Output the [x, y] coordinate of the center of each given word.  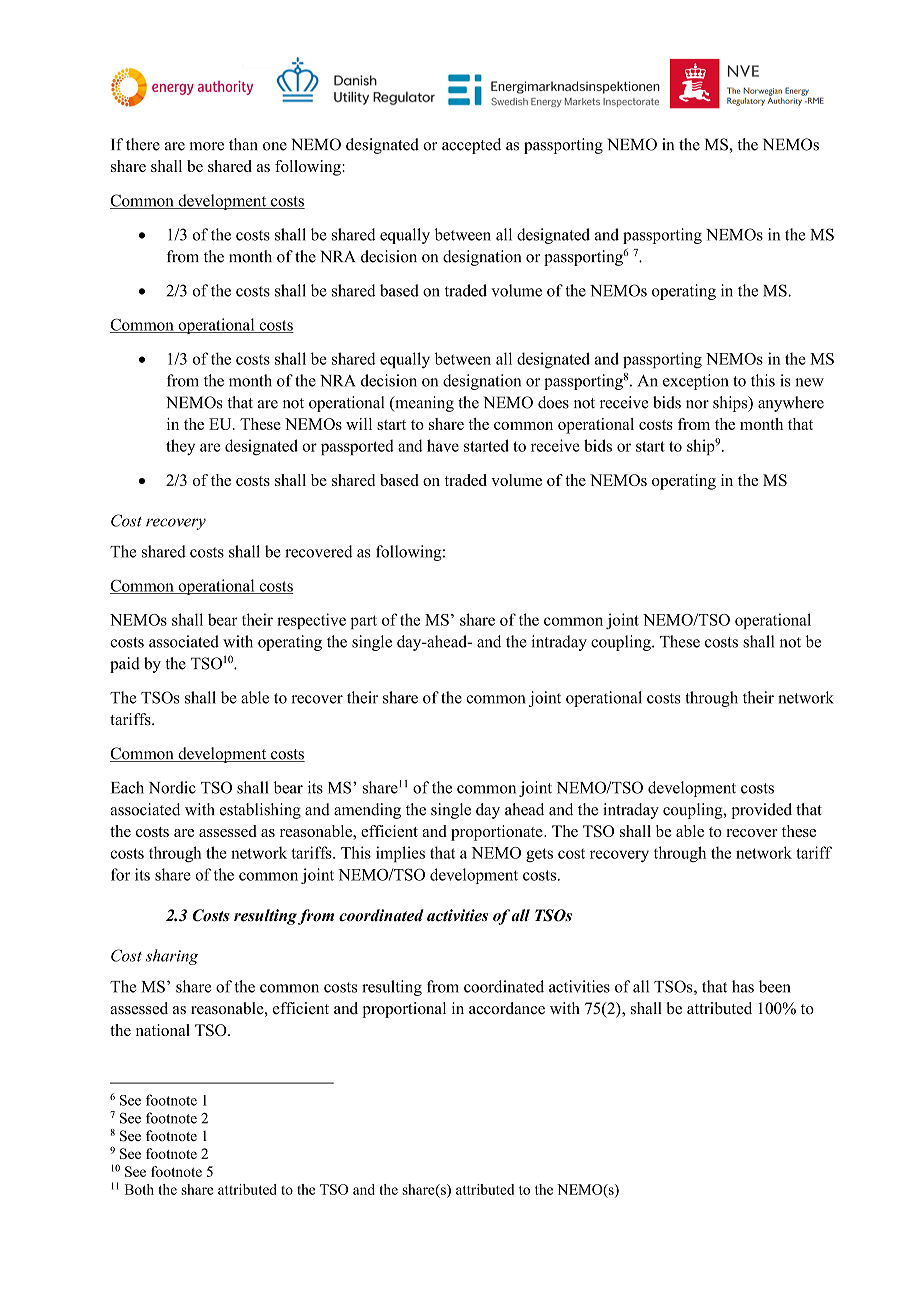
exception [696, 382]
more [206, 146]
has [743, 986]
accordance [507, 1008]
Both [139, 1189]
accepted [471, 146]
